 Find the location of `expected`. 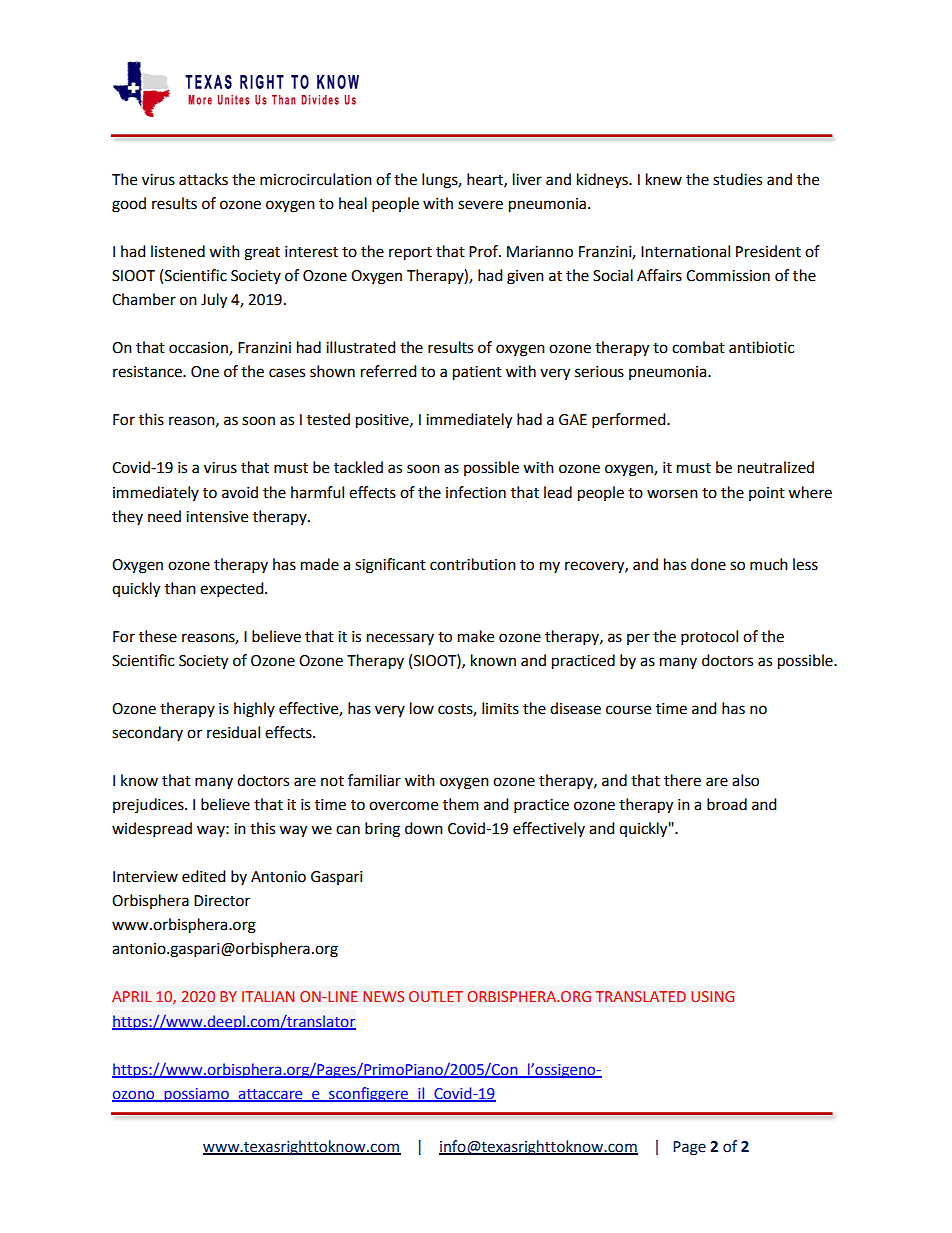

expected is located at coordinates (233, 590).
